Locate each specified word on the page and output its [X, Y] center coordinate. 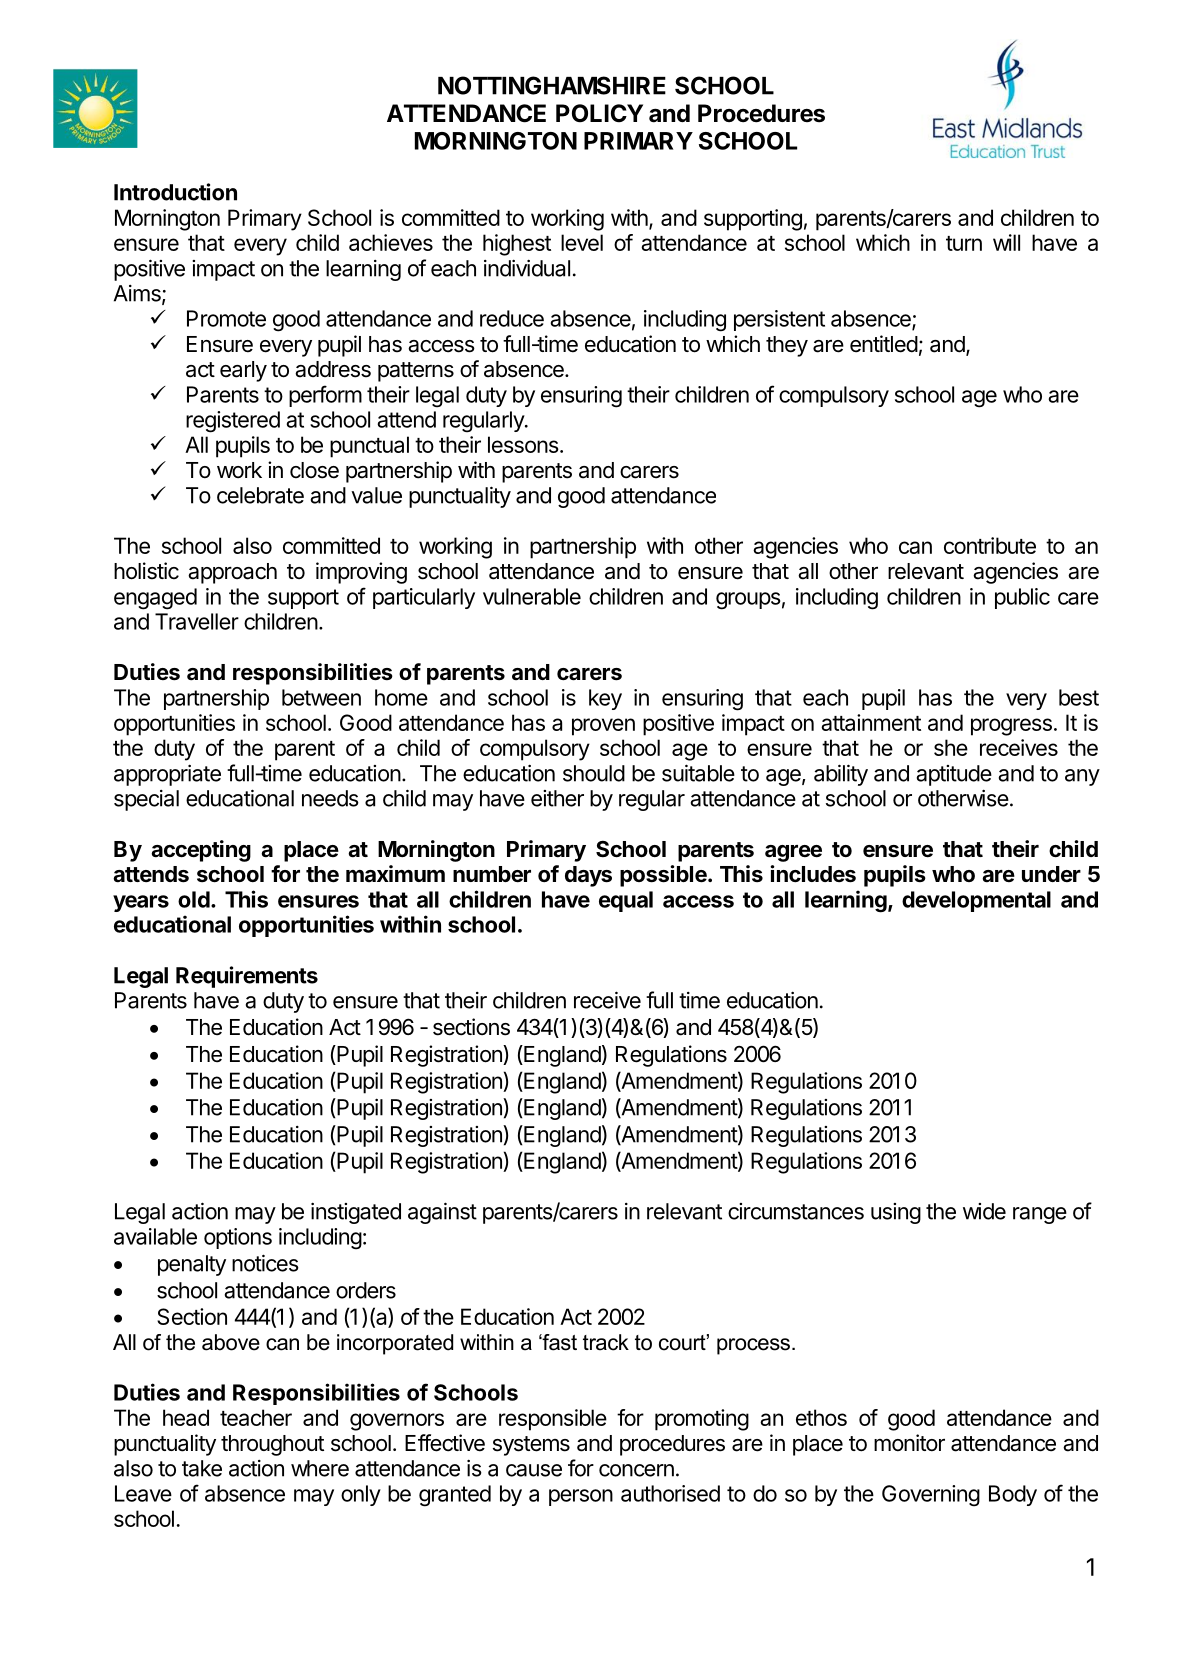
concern [636, 1470]
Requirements [247, 977]
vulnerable [532, 596]
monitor [909, 1443]
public [1022, 598]
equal [626, 901]
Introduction [175, 192]
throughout [272, 1445]
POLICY [599, 113]
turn [964, 243]
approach [232, 573]
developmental [976, 901]
